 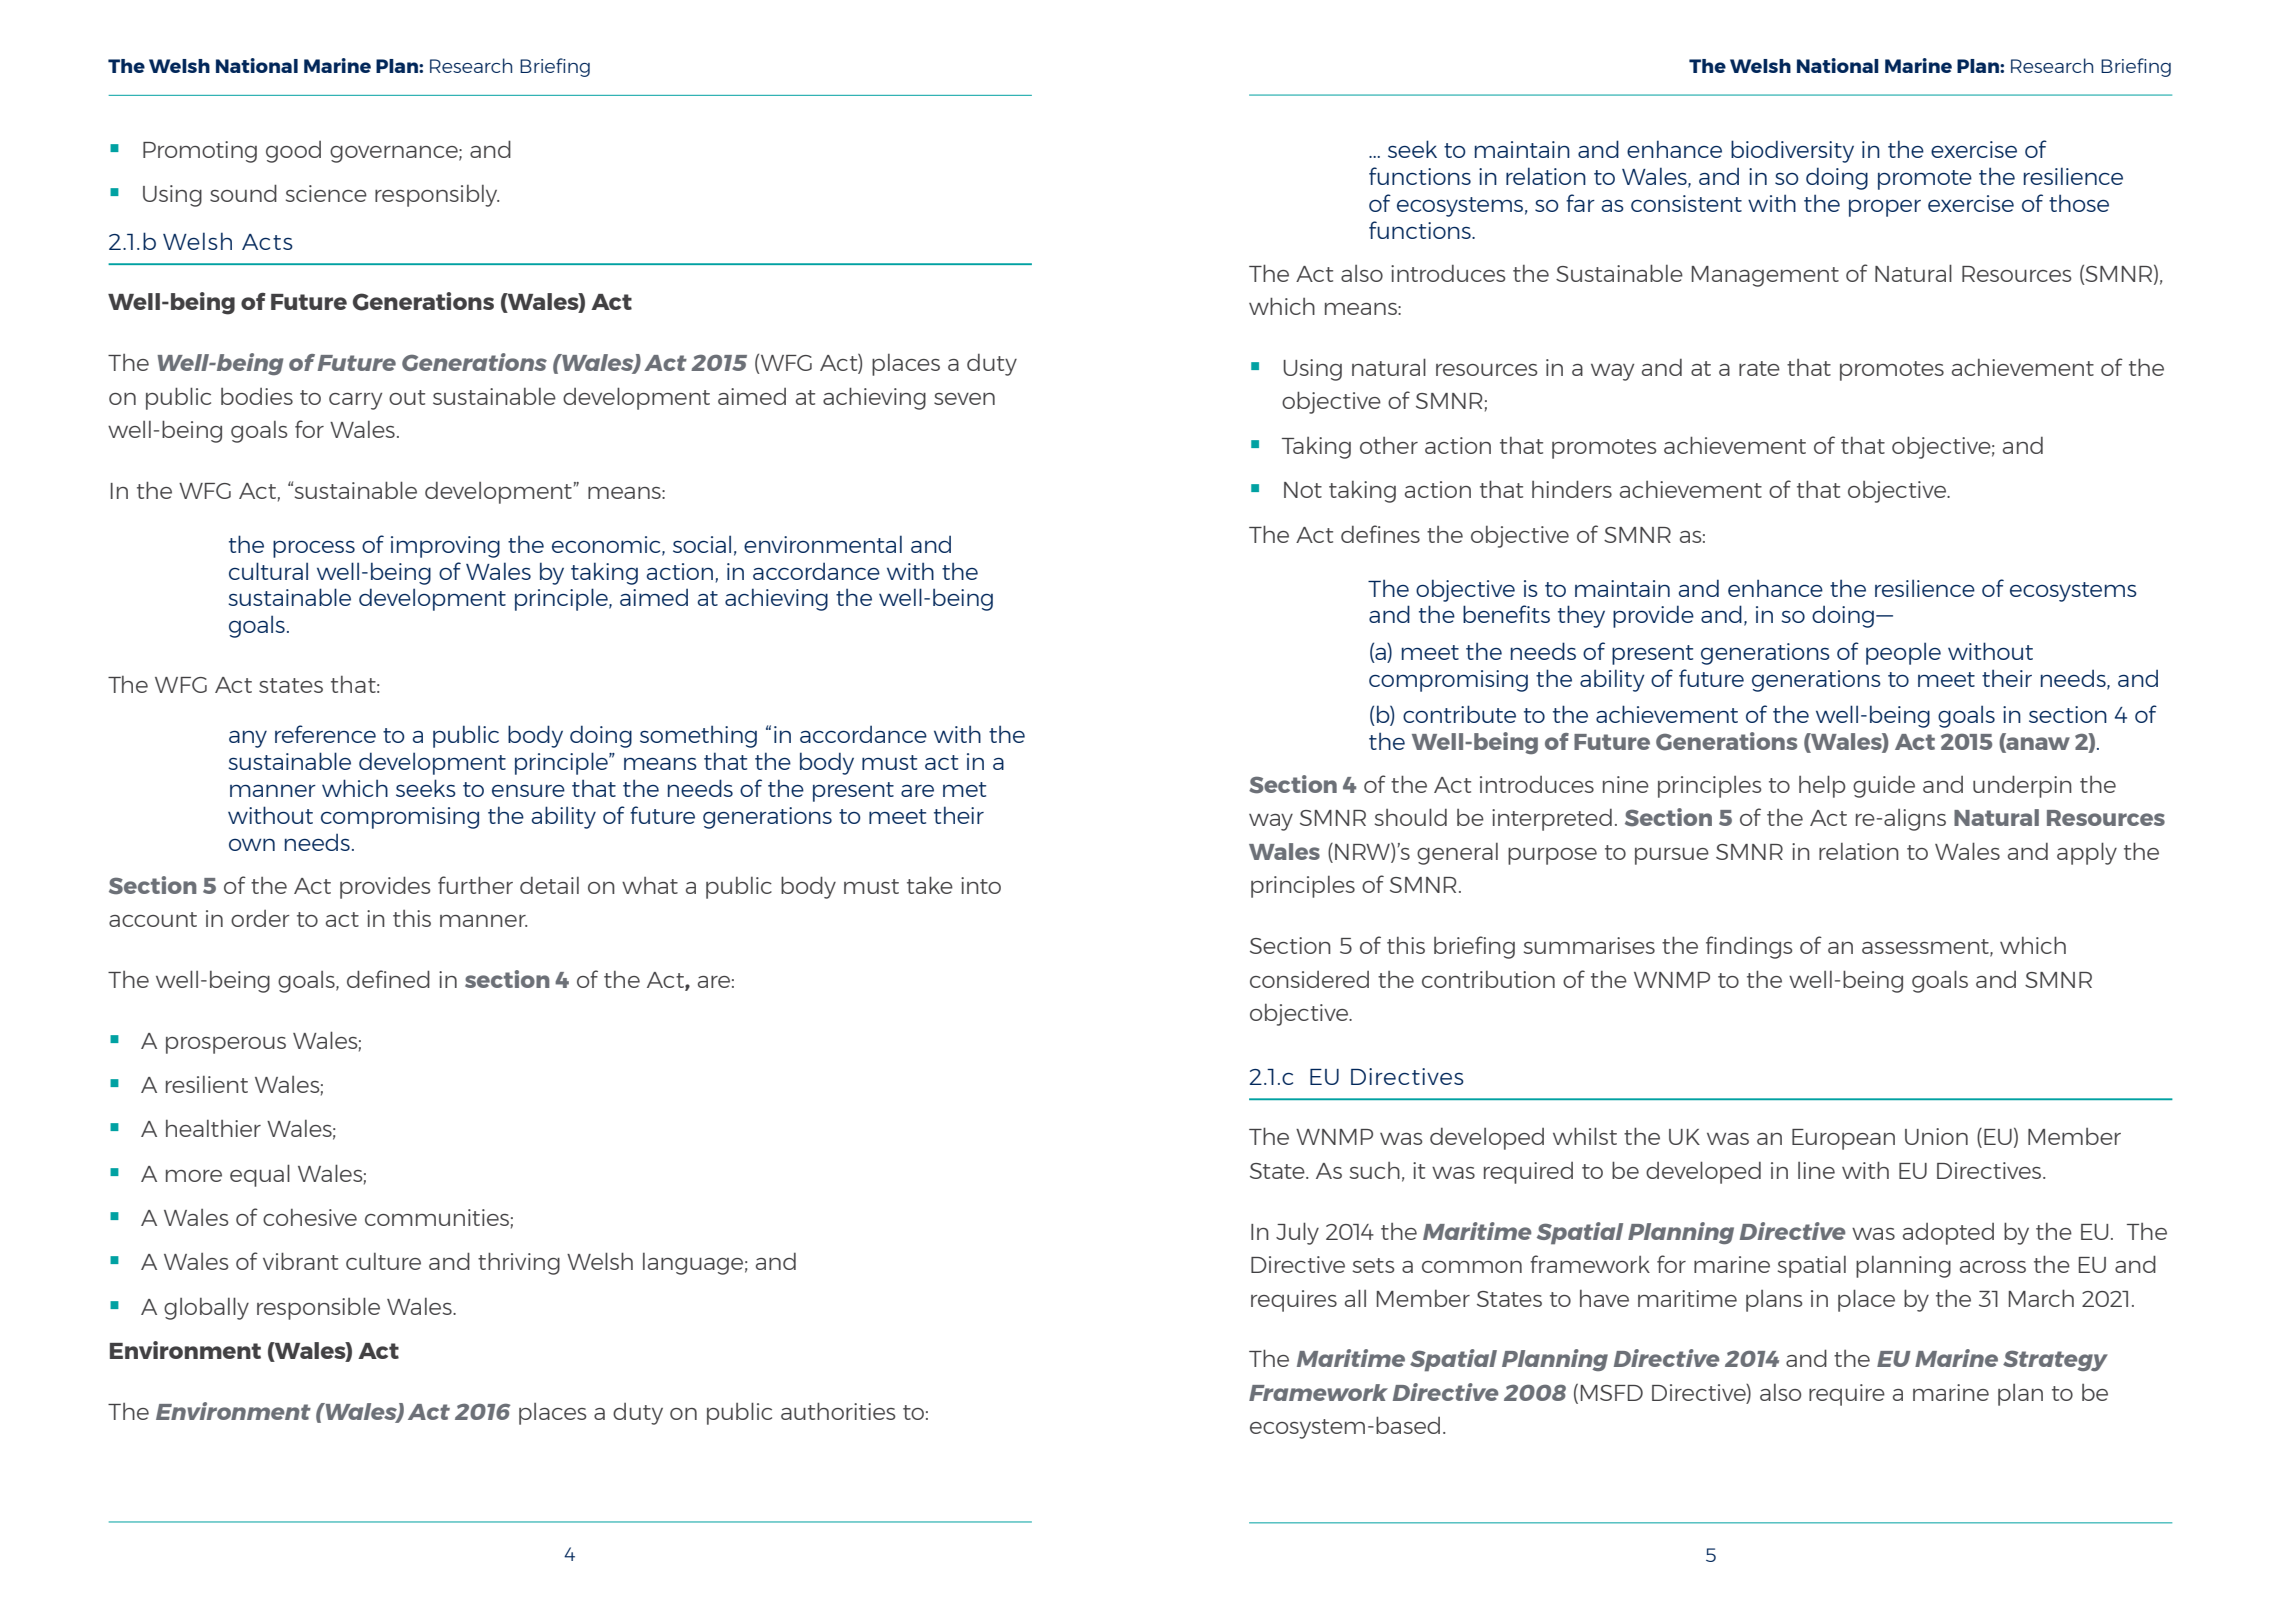 What do you see at coordinates (318, 1308) in the image?
I see `responsible` at bounding box center [318, 1308].
